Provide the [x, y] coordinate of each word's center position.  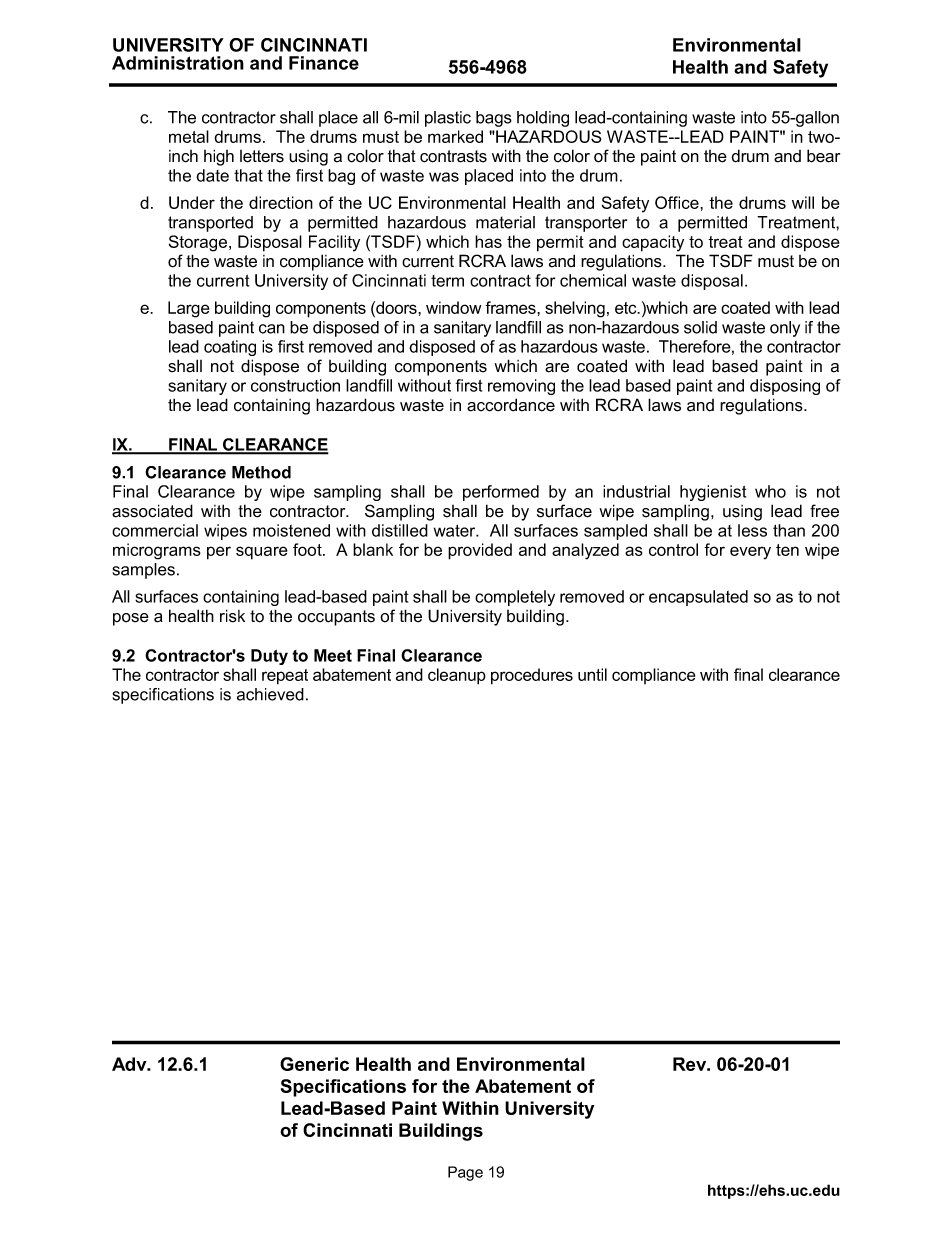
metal [189, 136]
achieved [270, 694]
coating [230, 348]
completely [515, 598]
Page [465, 1173]
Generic [314, 1064]
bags [494, 119]
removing [521, 387]
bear [823, 156]
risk [232, 616]
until [592, 674]
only [785, 329]
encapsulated [698, 598]
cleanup [457, 676]
